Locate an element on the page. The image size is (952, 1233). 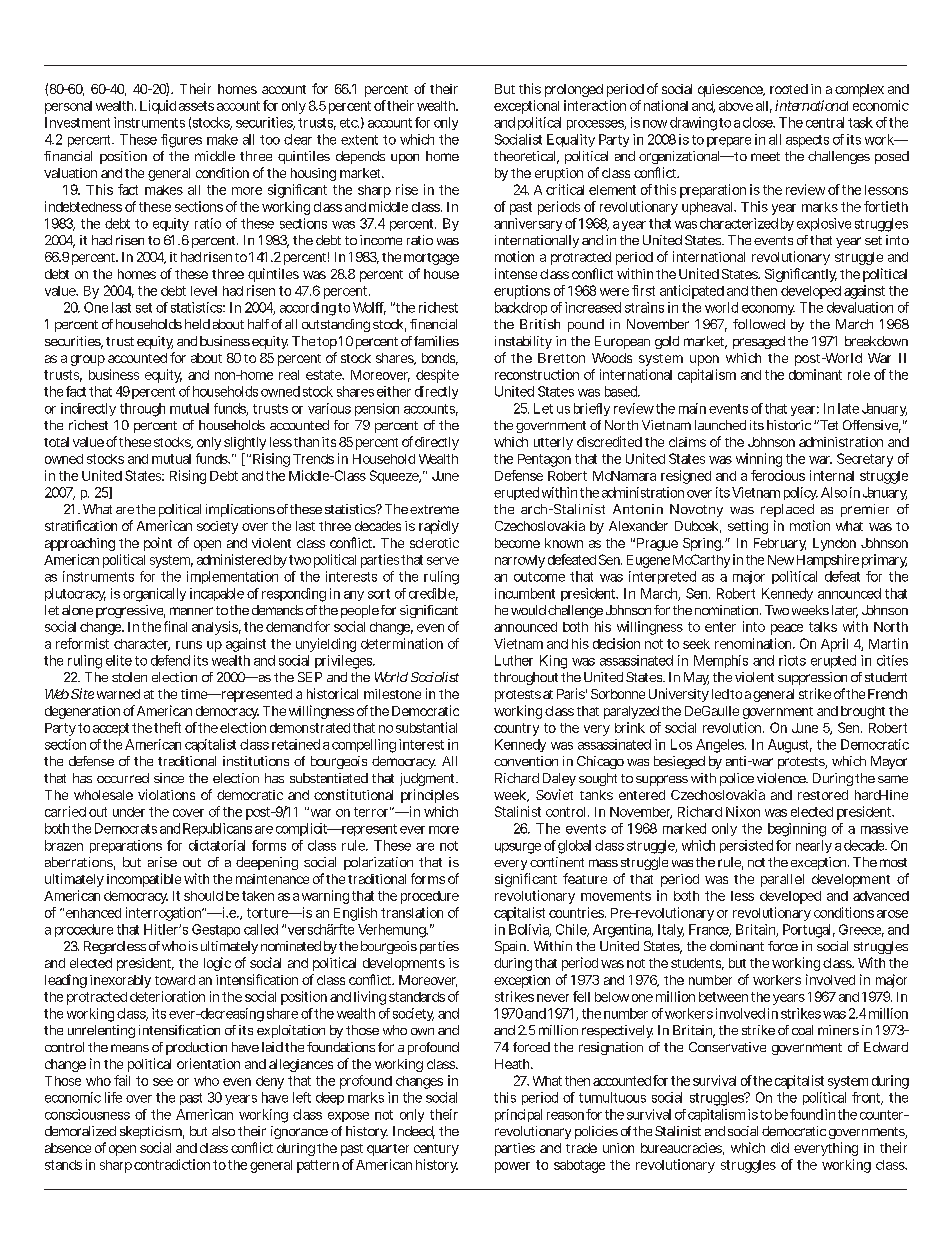
families is located at coordinates (436, 341).
